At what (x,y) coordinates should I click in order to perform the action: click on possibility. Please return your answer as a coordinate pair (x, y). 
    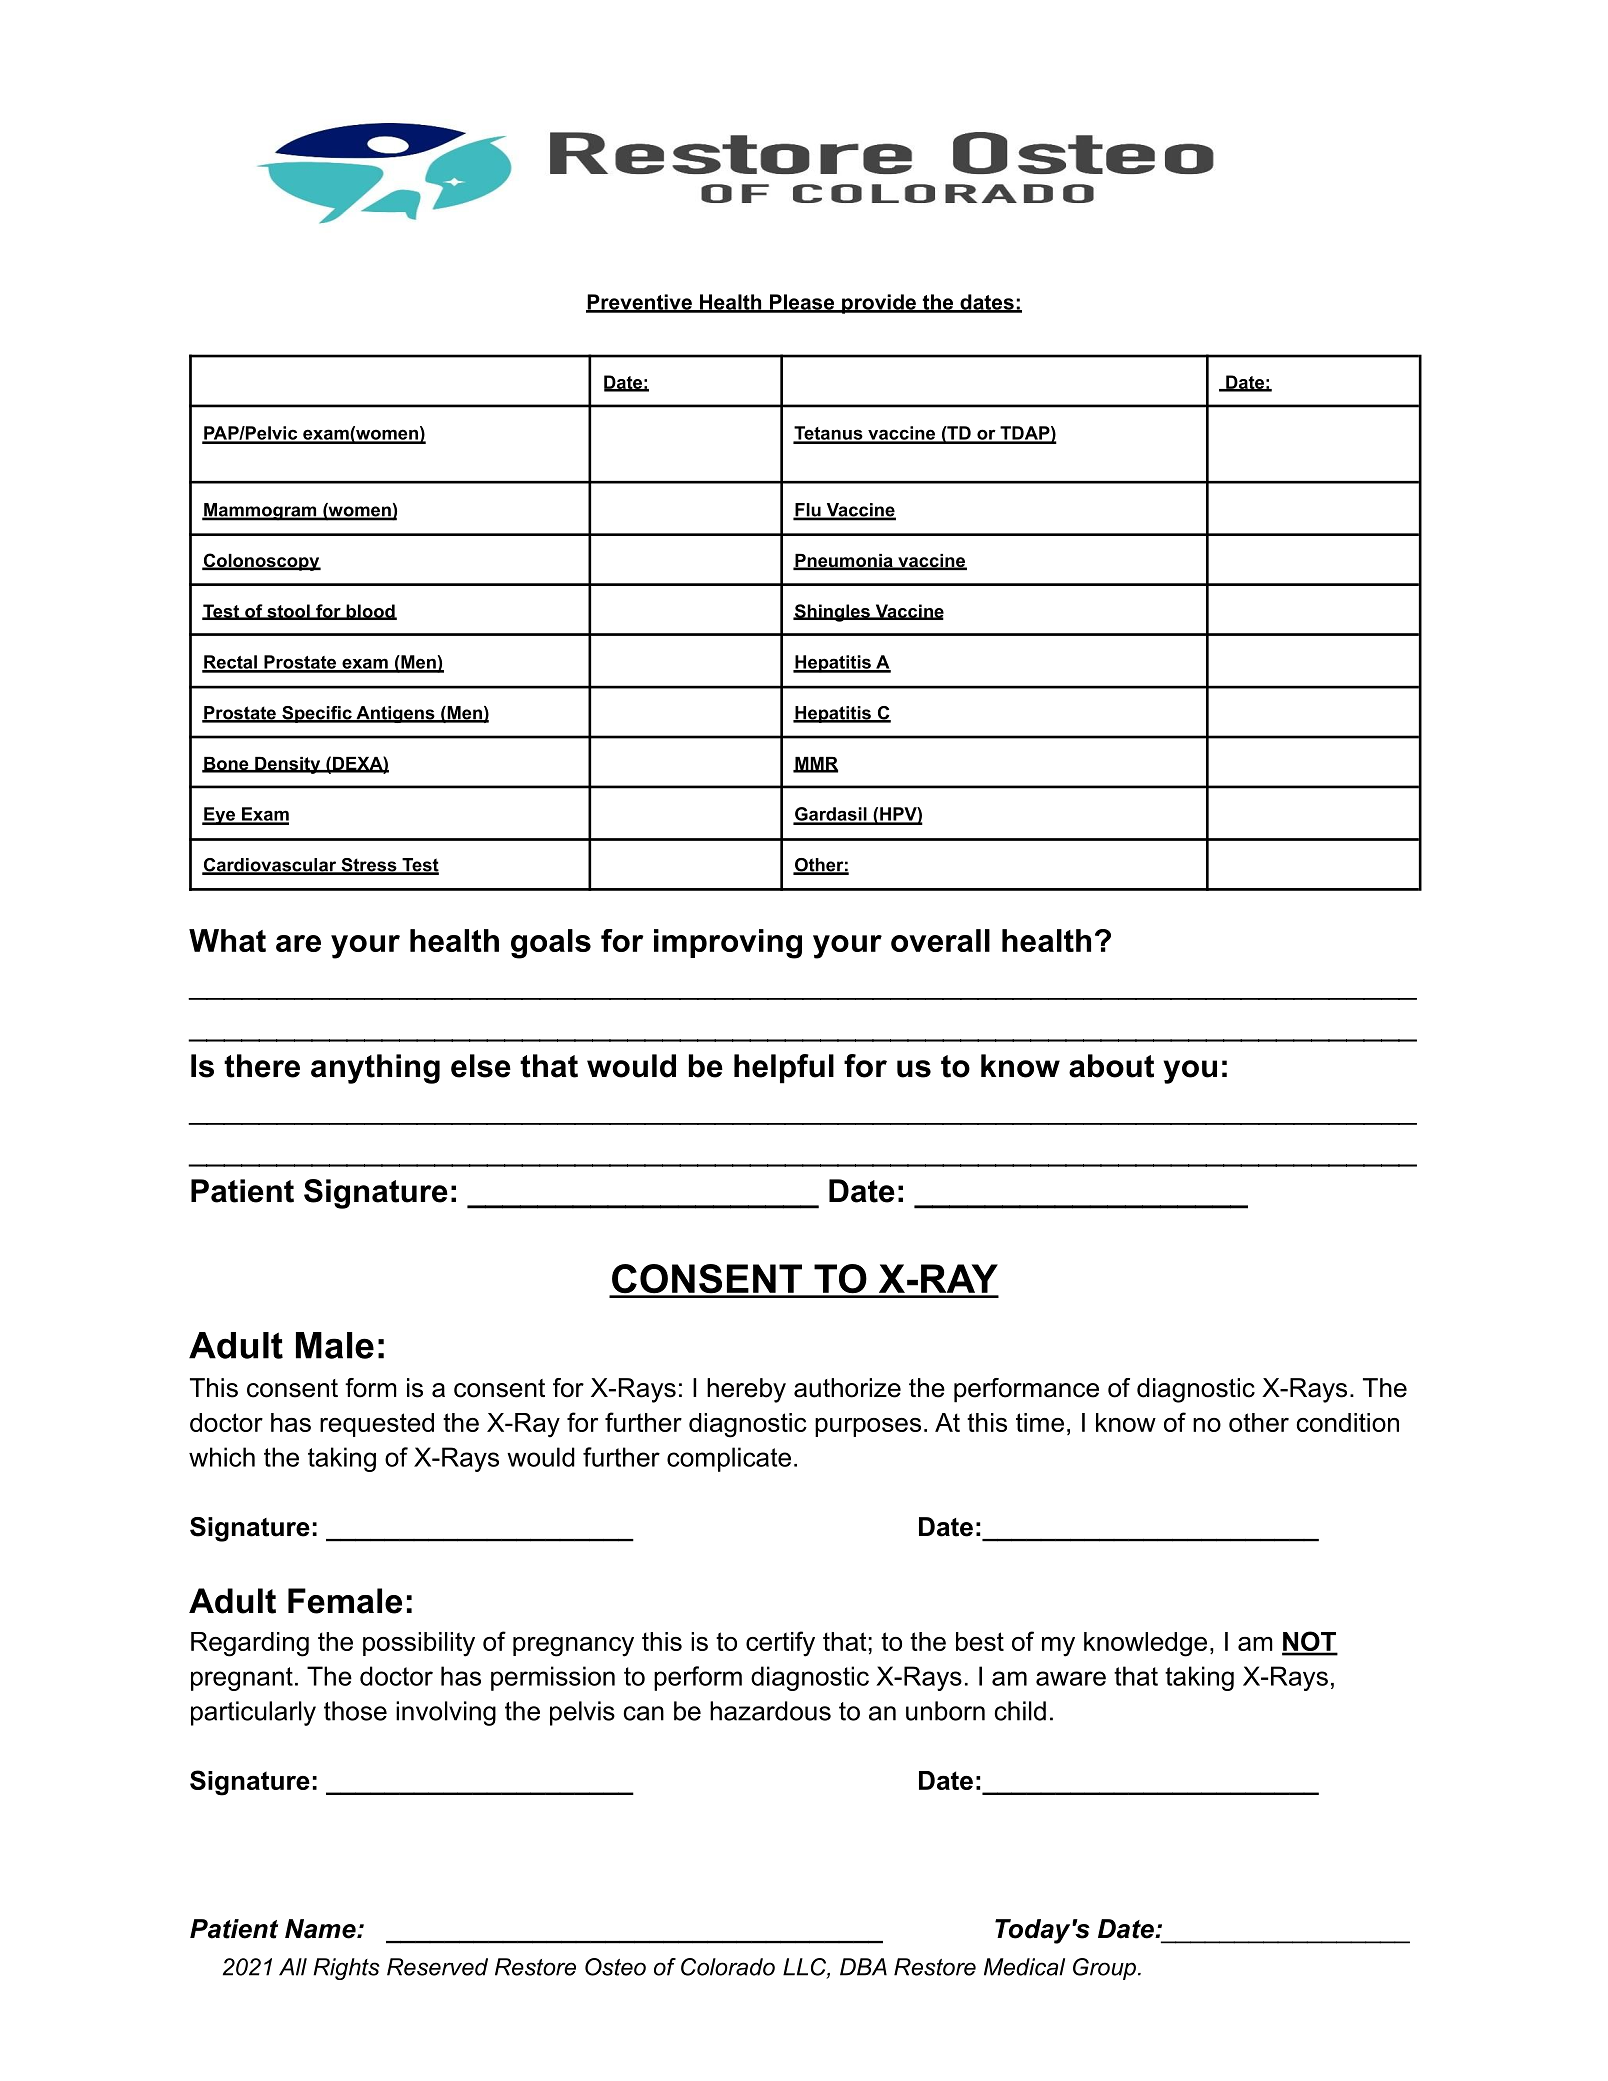
    Looking at the image, I should click on (419, 1644).
